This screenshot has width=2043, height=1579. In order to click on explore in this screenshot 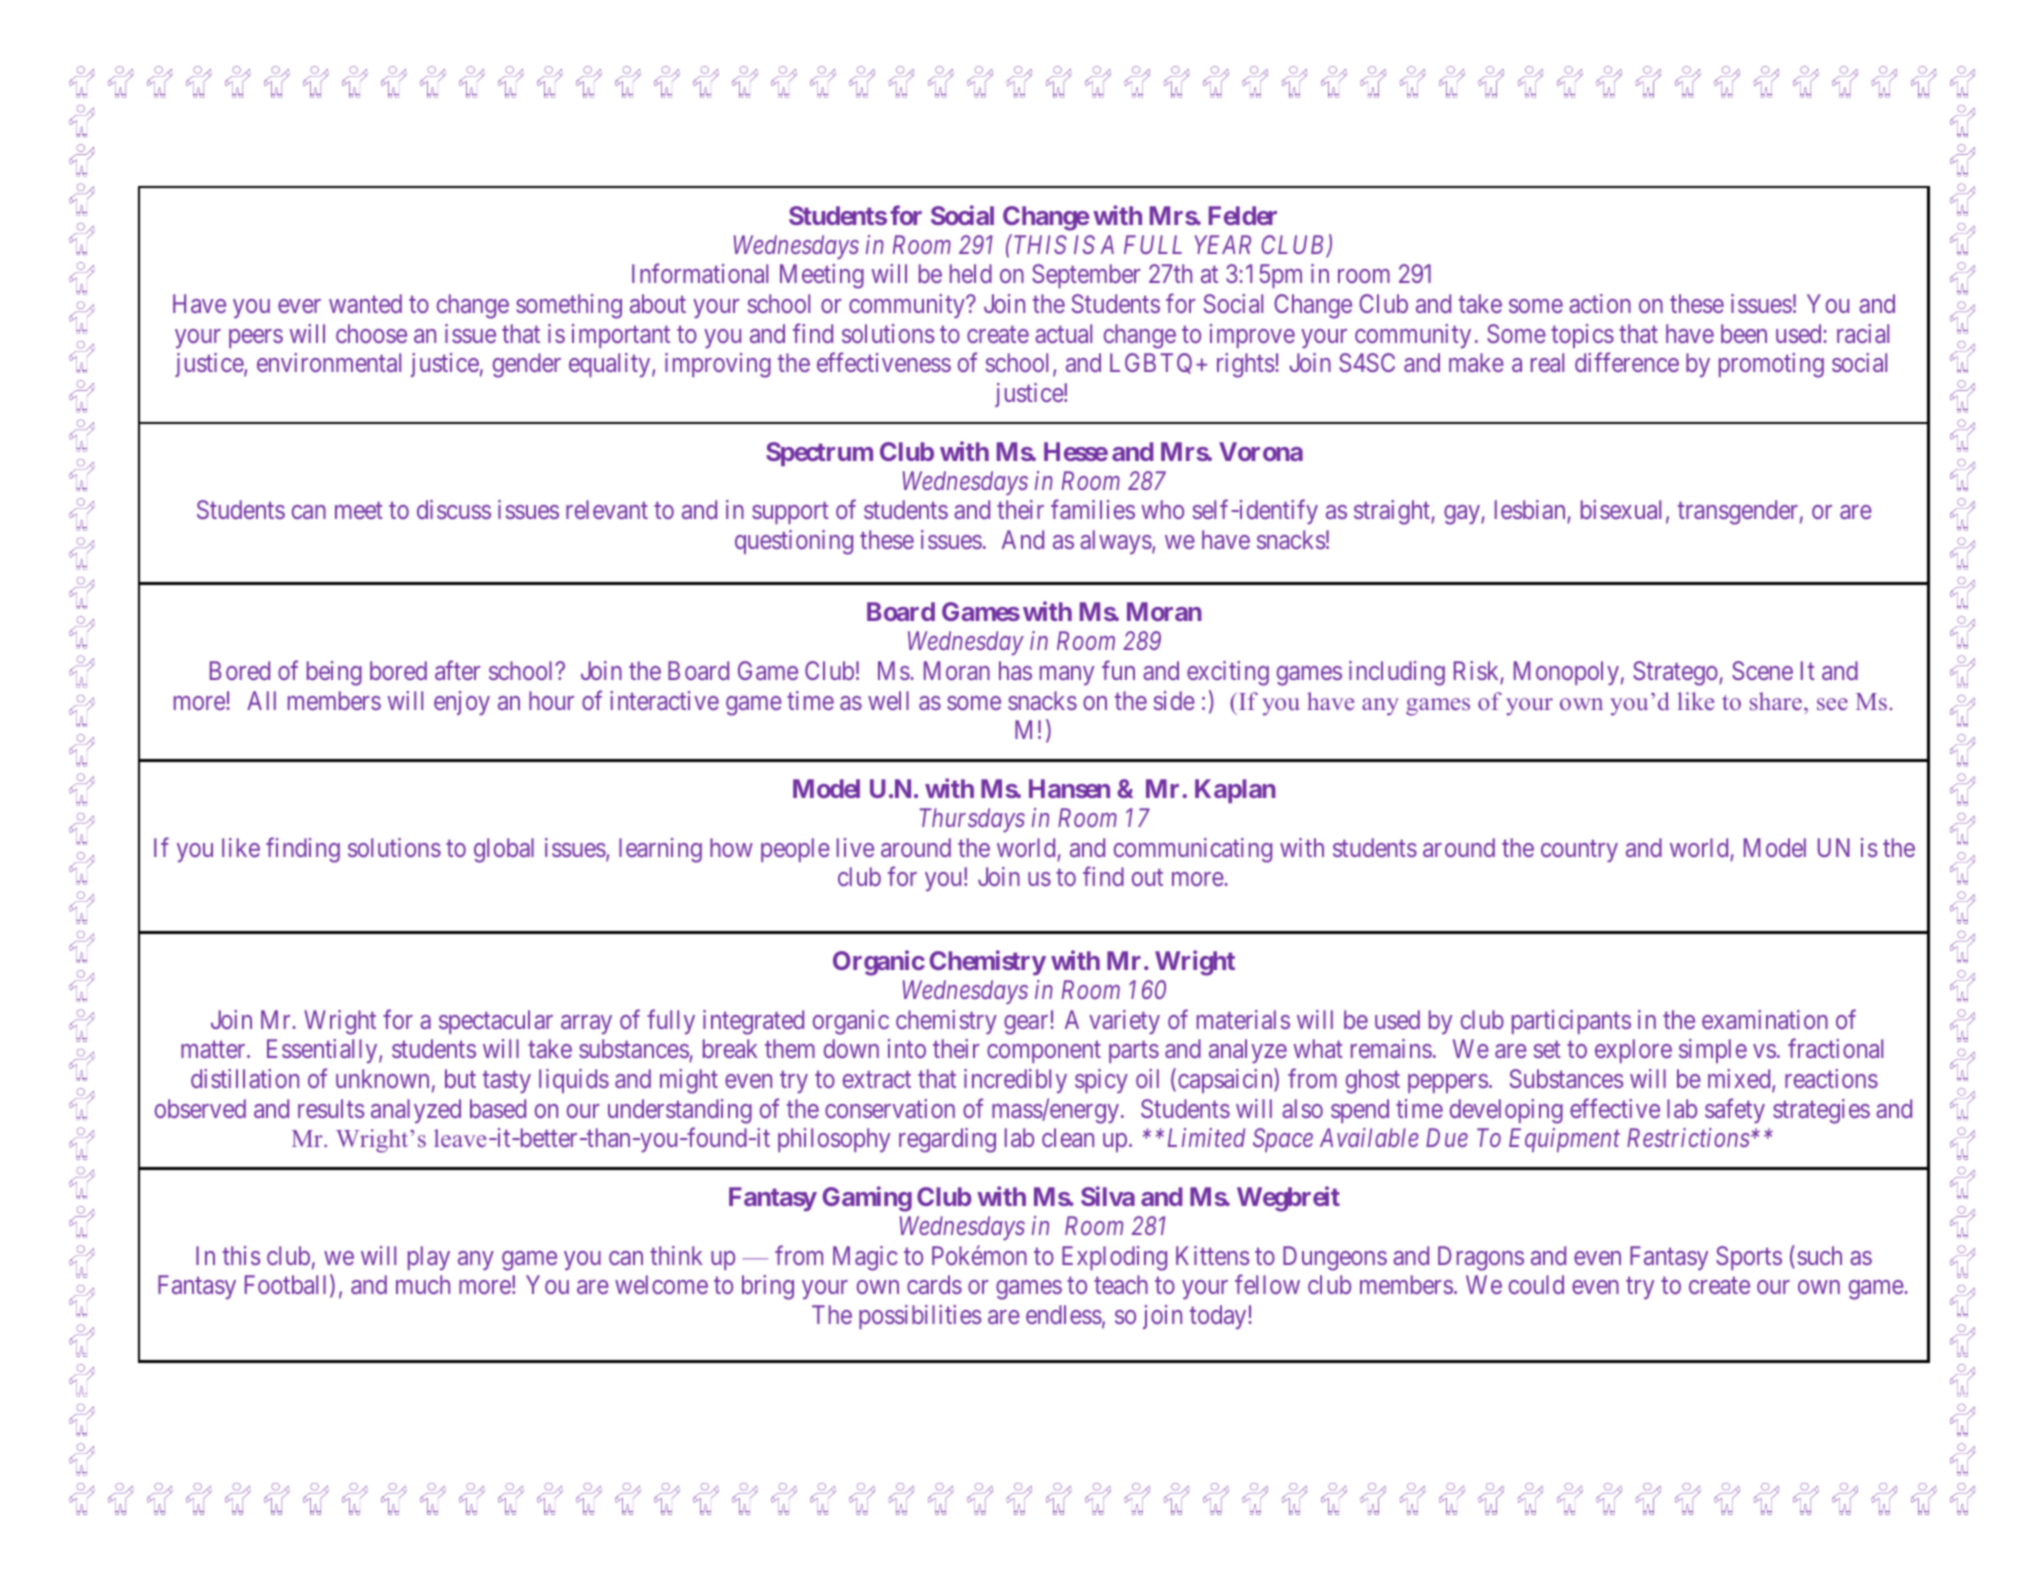, I will do `click(1633, 1051)`.
